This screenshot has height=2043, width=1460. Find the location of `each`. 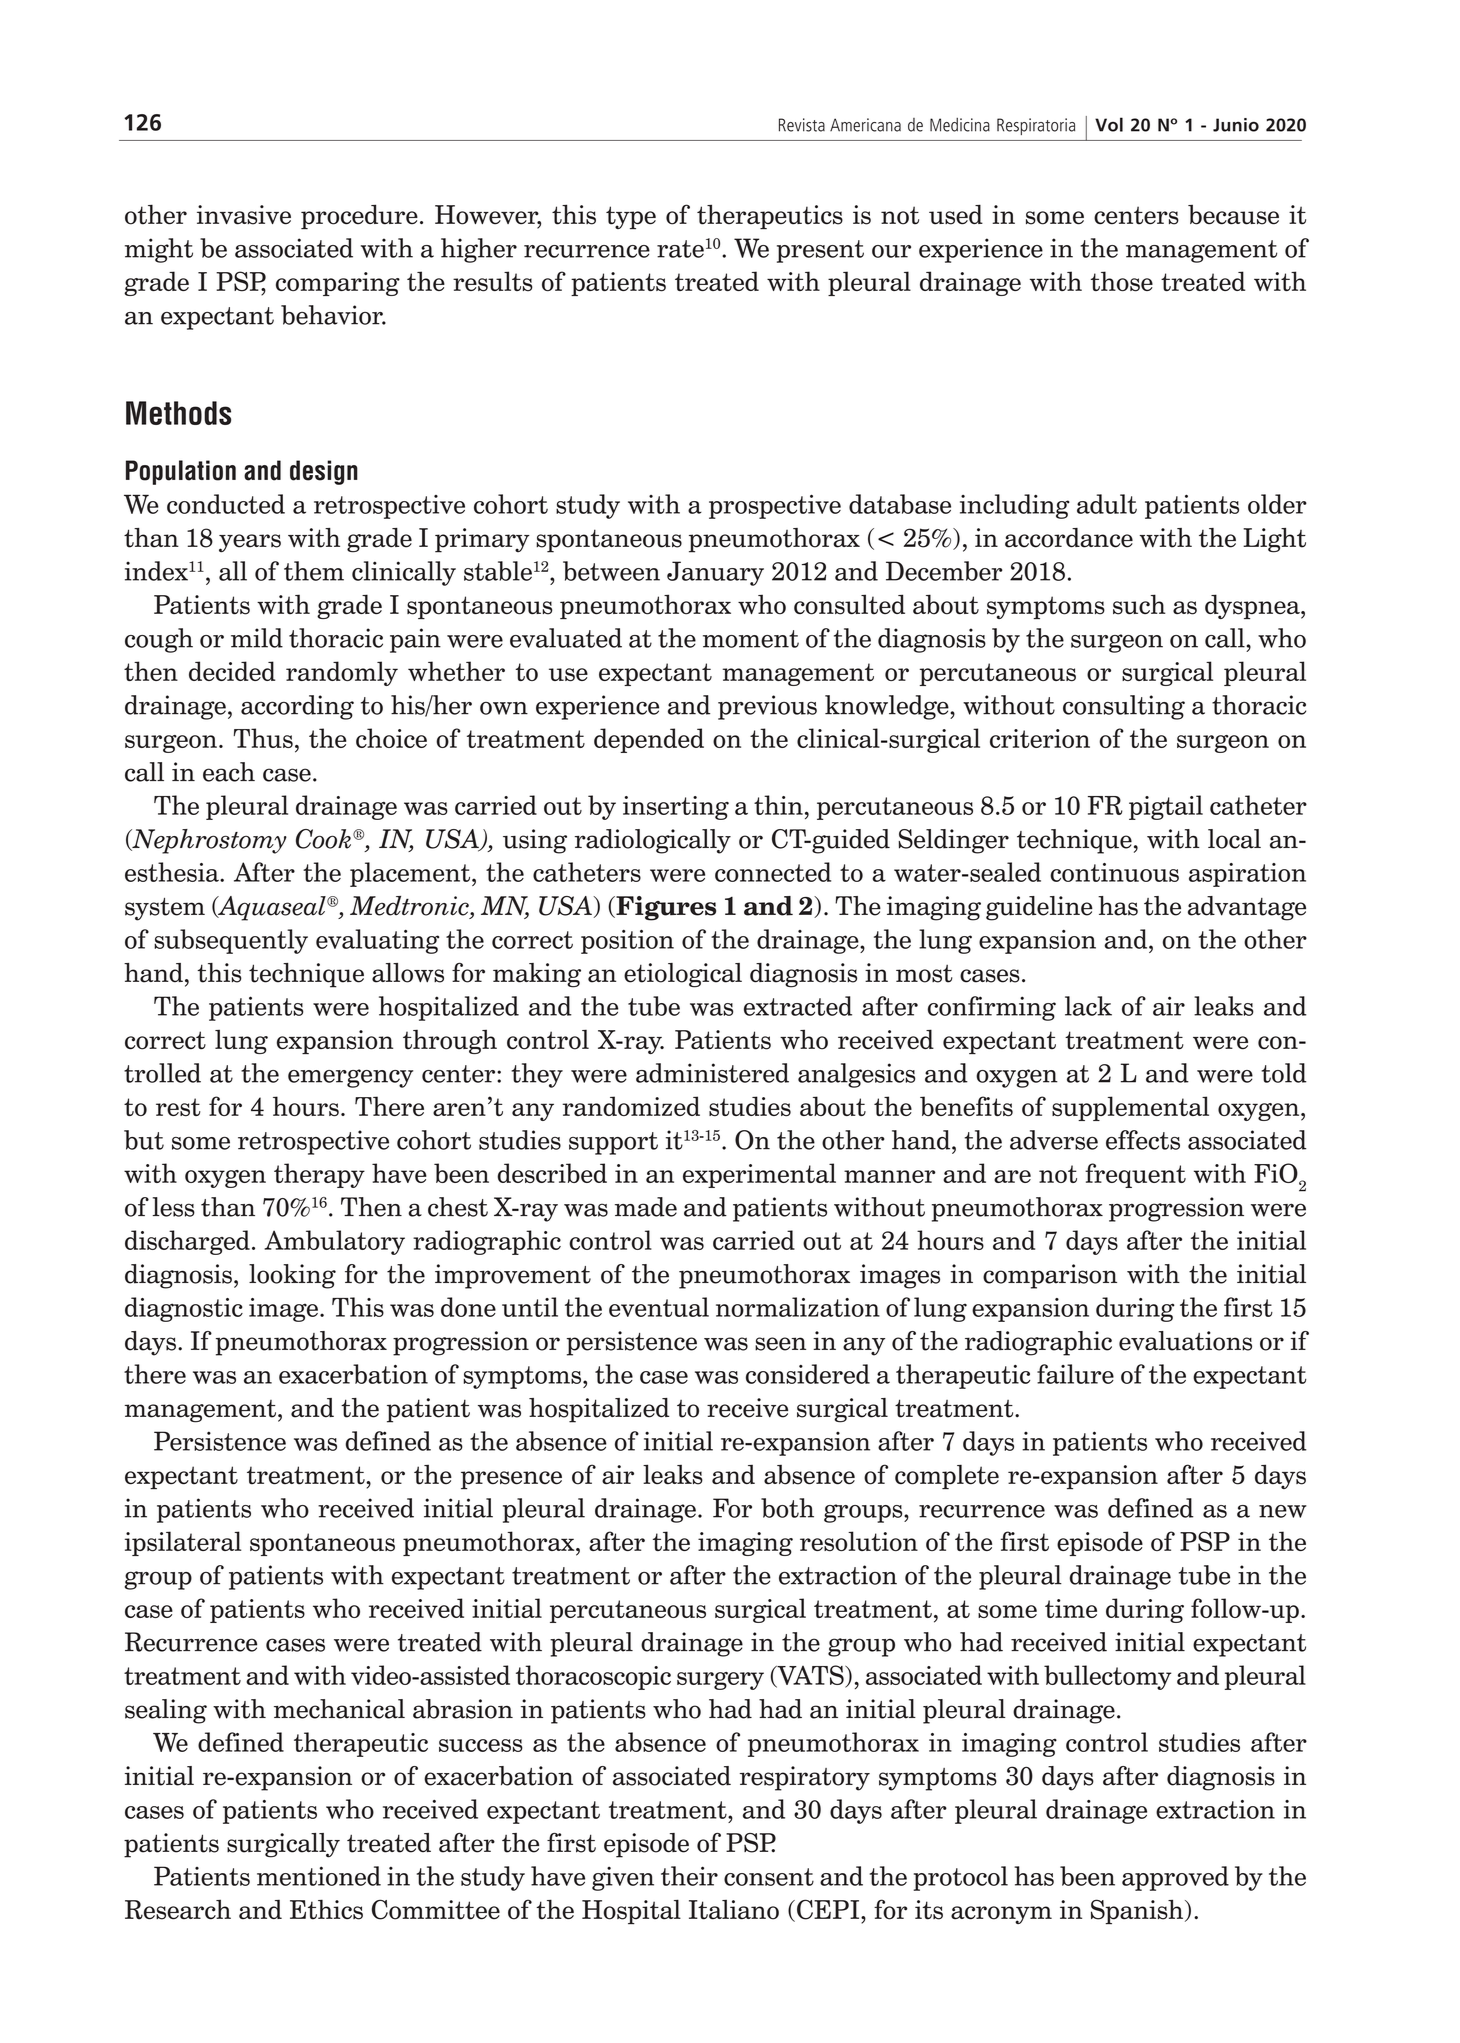

each is located at coordinates (229, 772).
